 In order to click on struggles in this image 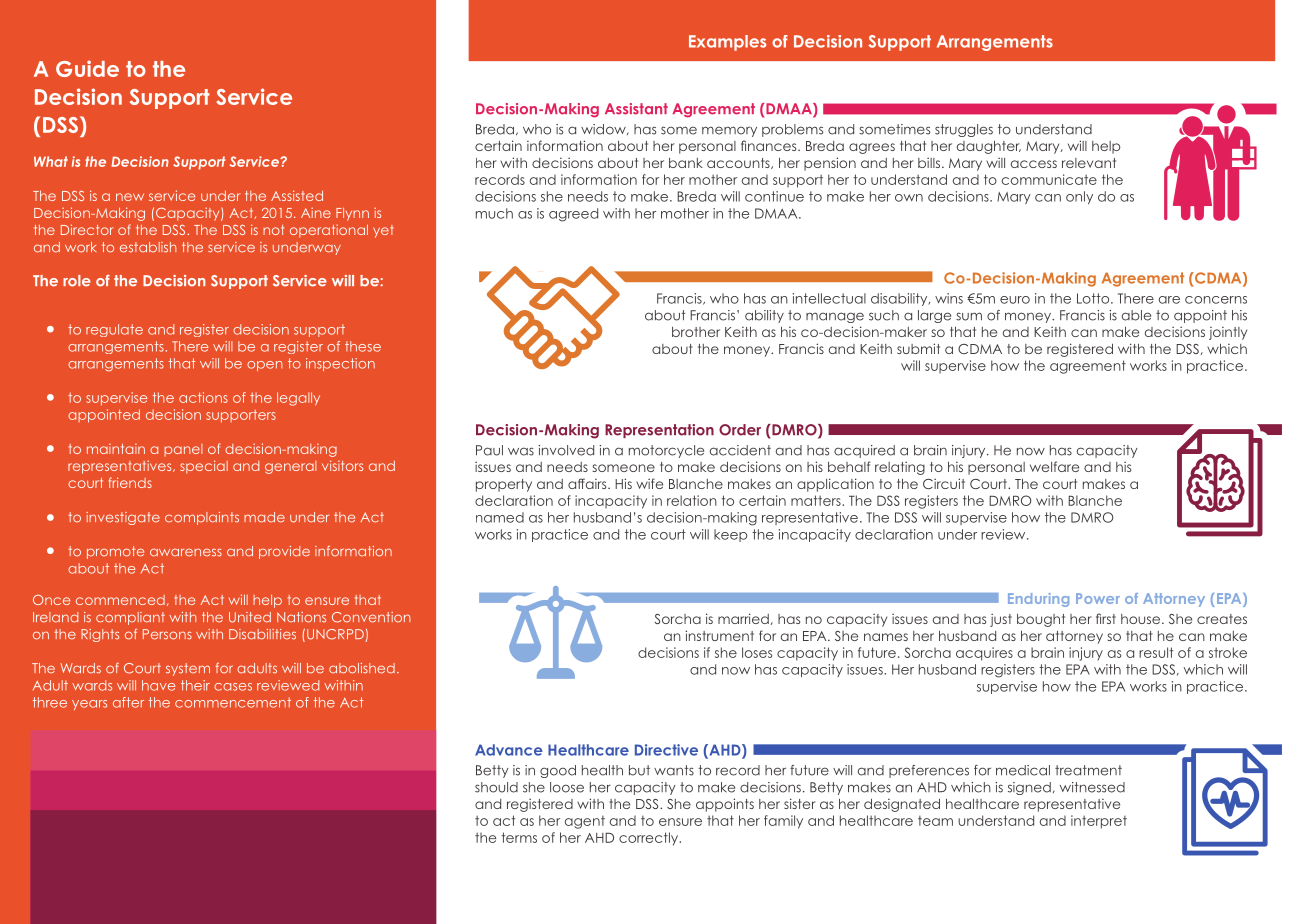, I will do `click(964, 130)`.
